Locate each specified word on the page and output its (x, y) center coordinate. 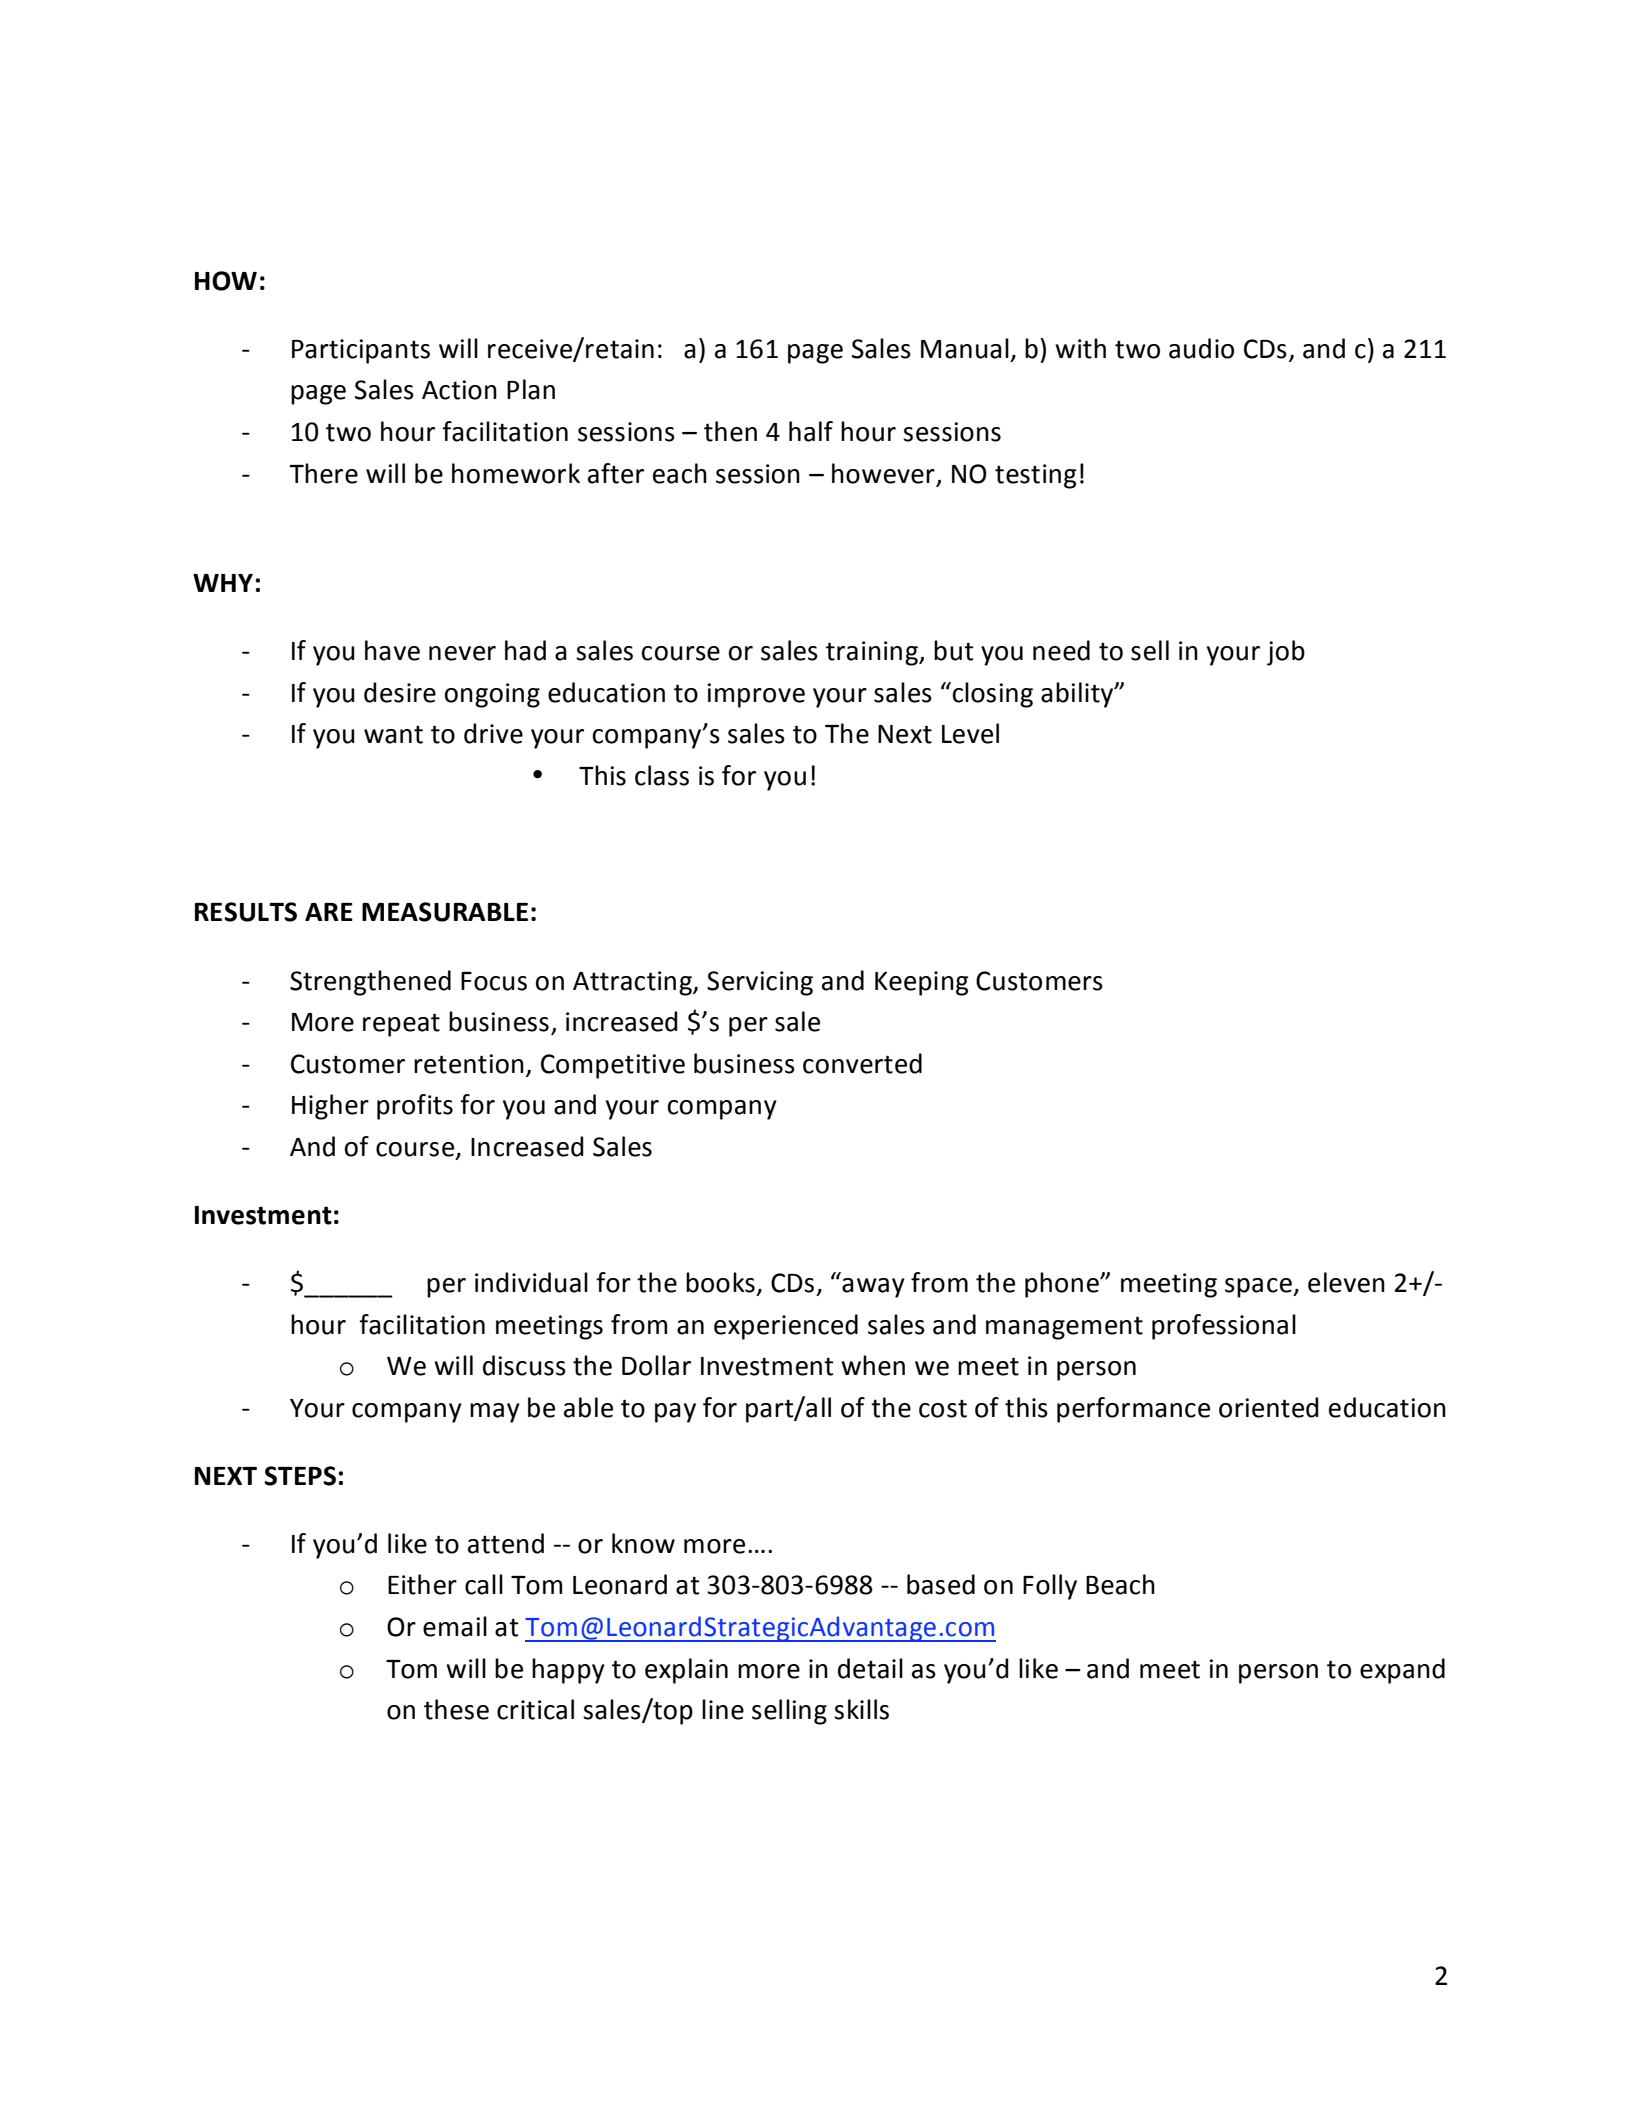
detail (870, 1668)
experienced (786, 1327)
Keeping (922, 983)
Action (459, 390)
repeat (401, 1025)
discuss (524, 1365)
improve (756, 695)
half (811, 431)
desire (400, 692)
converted (862, 1063)
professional (1224, 1327)
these (456, 1709)
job (1286, 653)
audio (1201, 348)
